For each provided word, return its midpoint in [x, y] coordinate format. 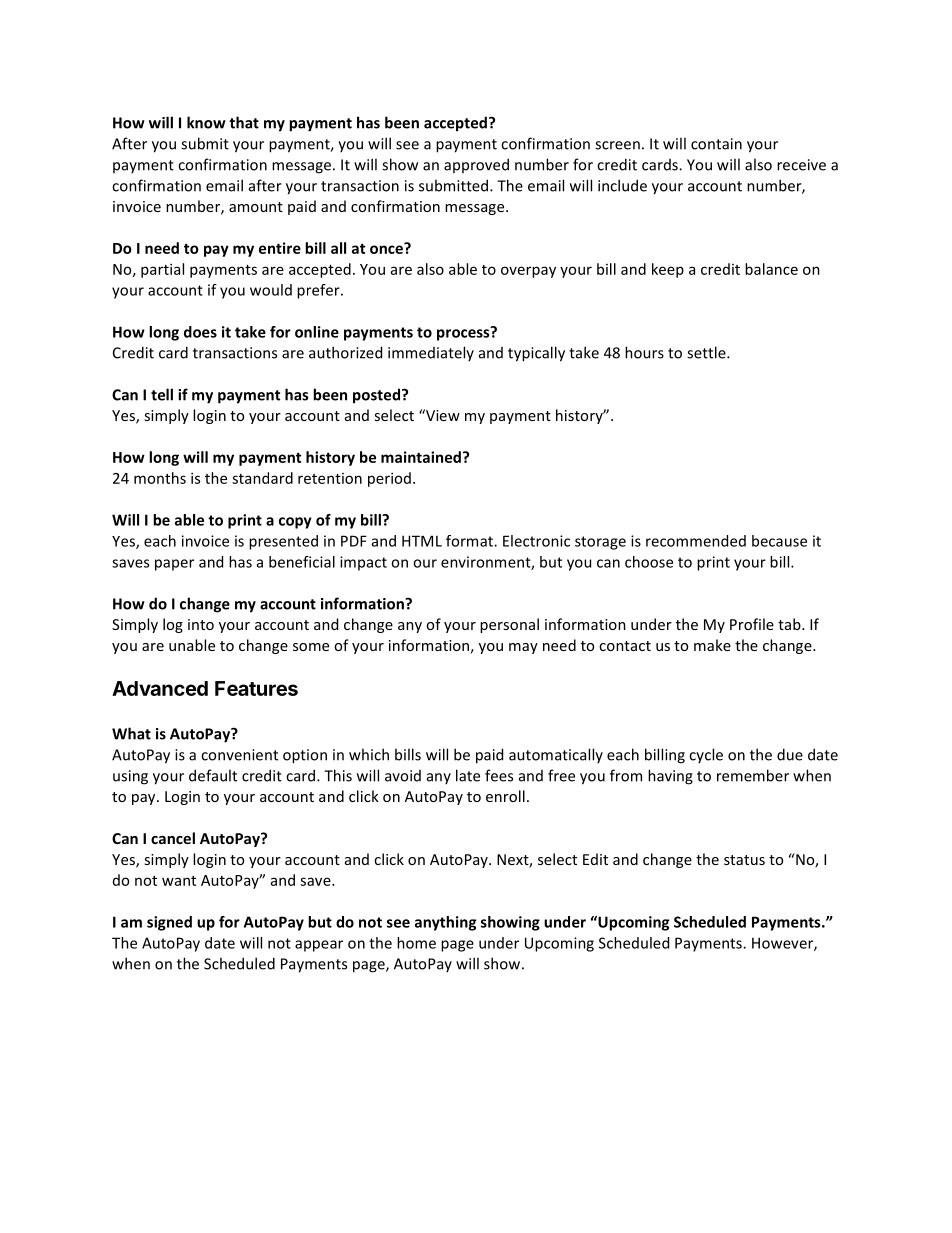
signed [169, 923]
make [712, 645]
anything [445, 923]
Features [256, 688]
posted [378, 396]
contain [716, 144]
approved [476, 165]
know [206, 122]
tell [162, 394]
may [523, 648]
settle [707, 352]
